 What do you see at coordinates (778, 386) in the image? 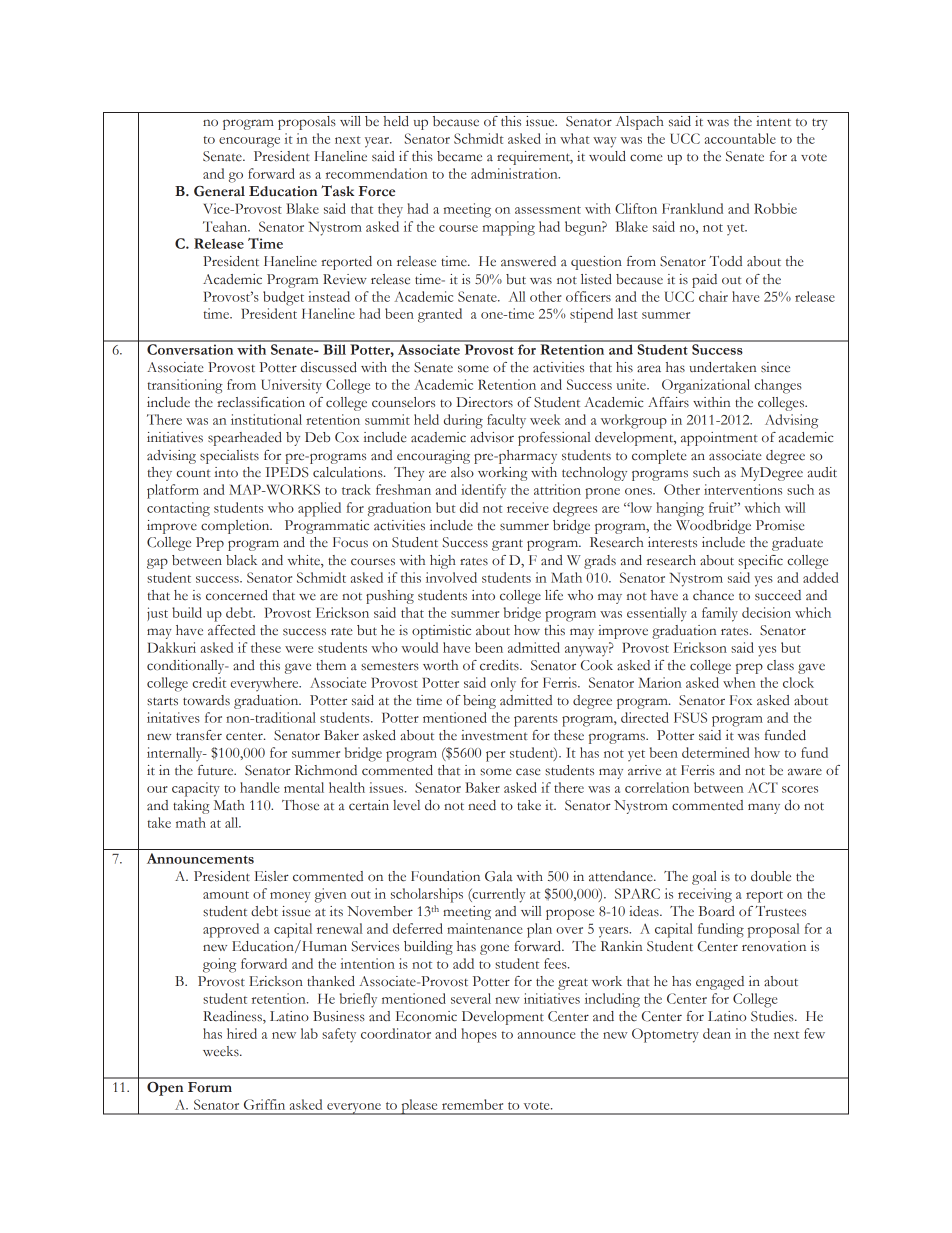
I see `changes` at bounding box center [778, 386].
